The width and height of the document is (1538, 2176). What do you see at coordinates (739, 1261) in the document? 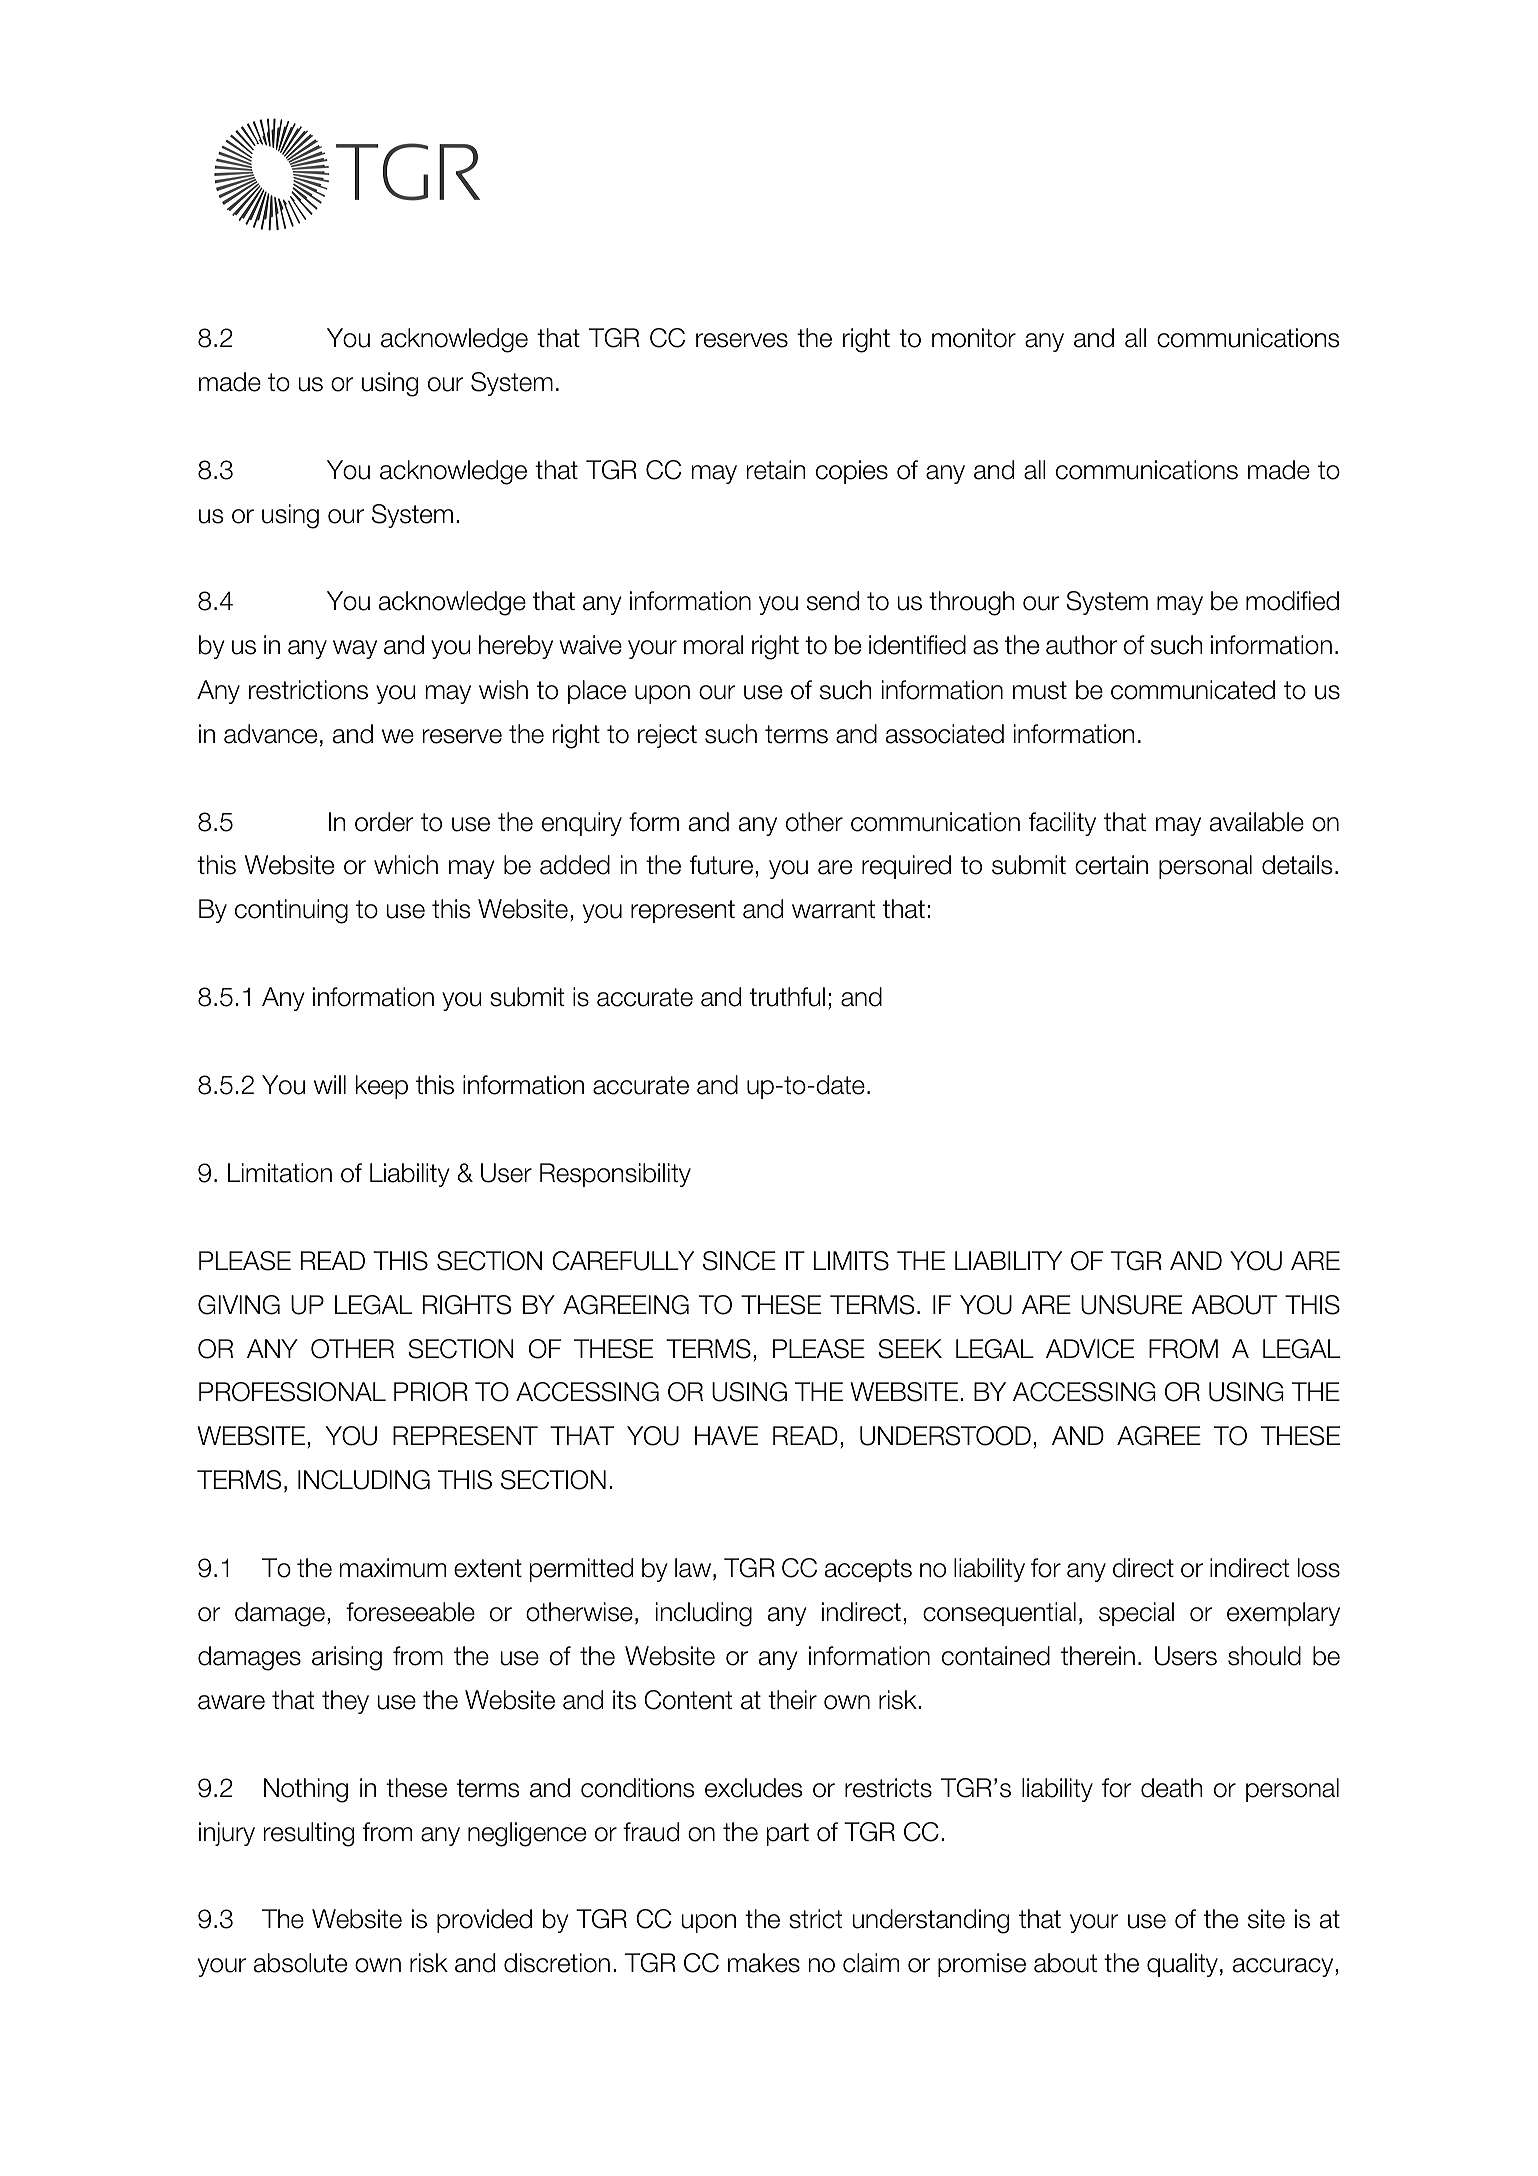
I see `SINCE` at bounding box center [739, 1261].
